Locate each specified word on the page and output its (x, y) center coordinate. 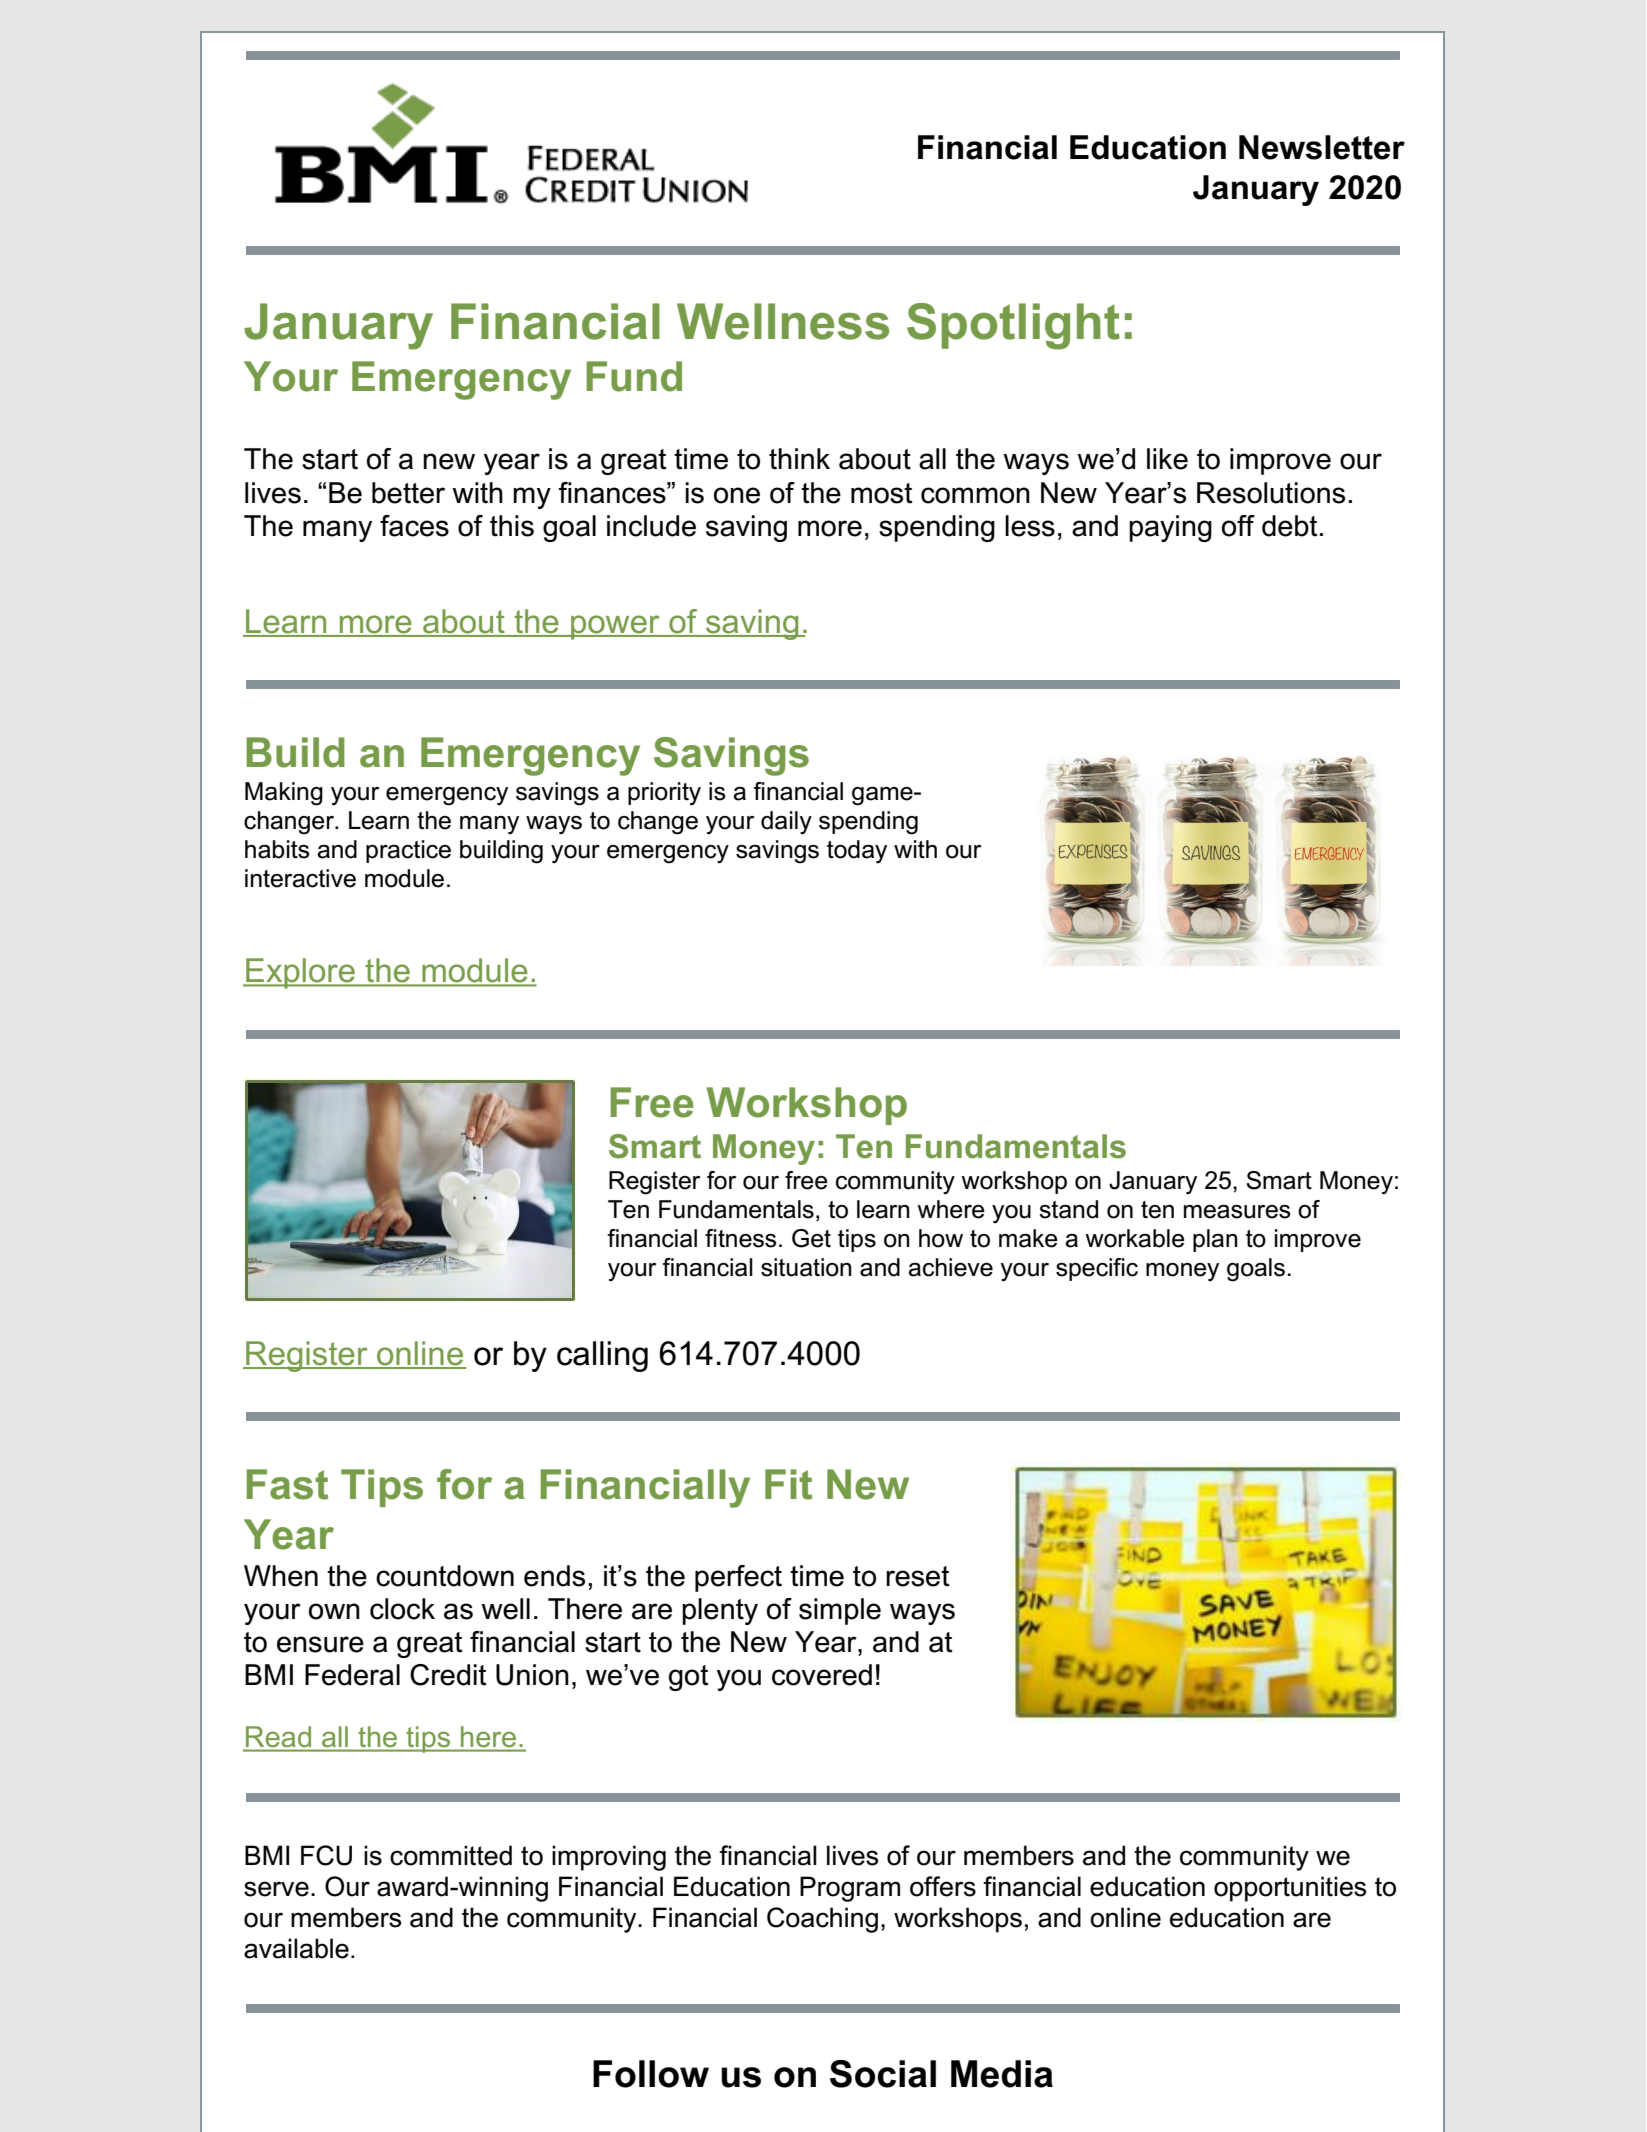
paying (1170, 528)
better (408, 493)
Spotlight (1013, 326)
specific (1097, 1269)
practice (408, 851)
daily (786, 823)
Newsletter (1322, 147)
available (296, 1948)
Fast (287, 1484)
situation (806, 1267)
